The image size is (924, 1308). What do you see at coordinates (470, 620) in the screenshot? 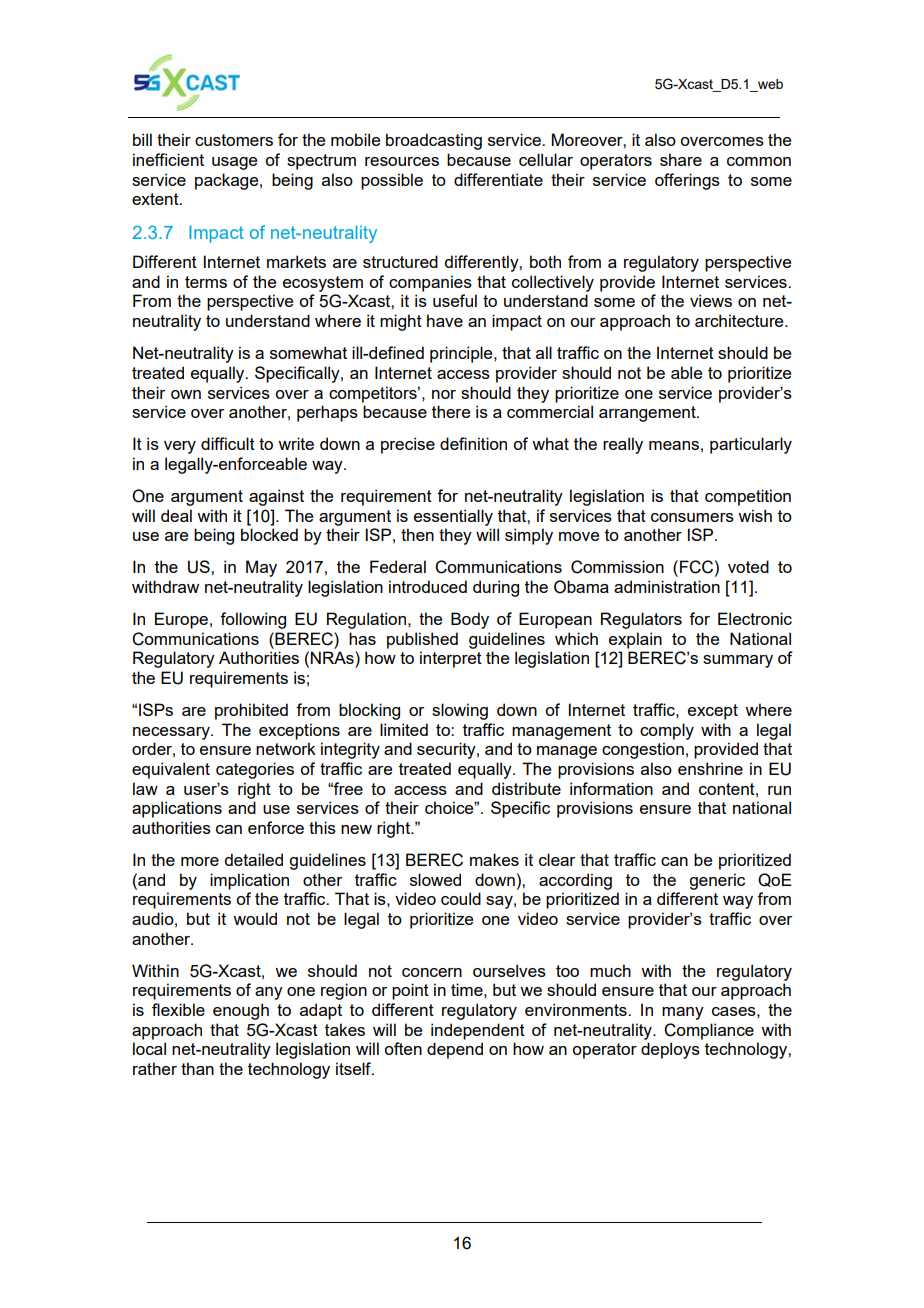
I see `Body` at bounding box center [470, 620].
